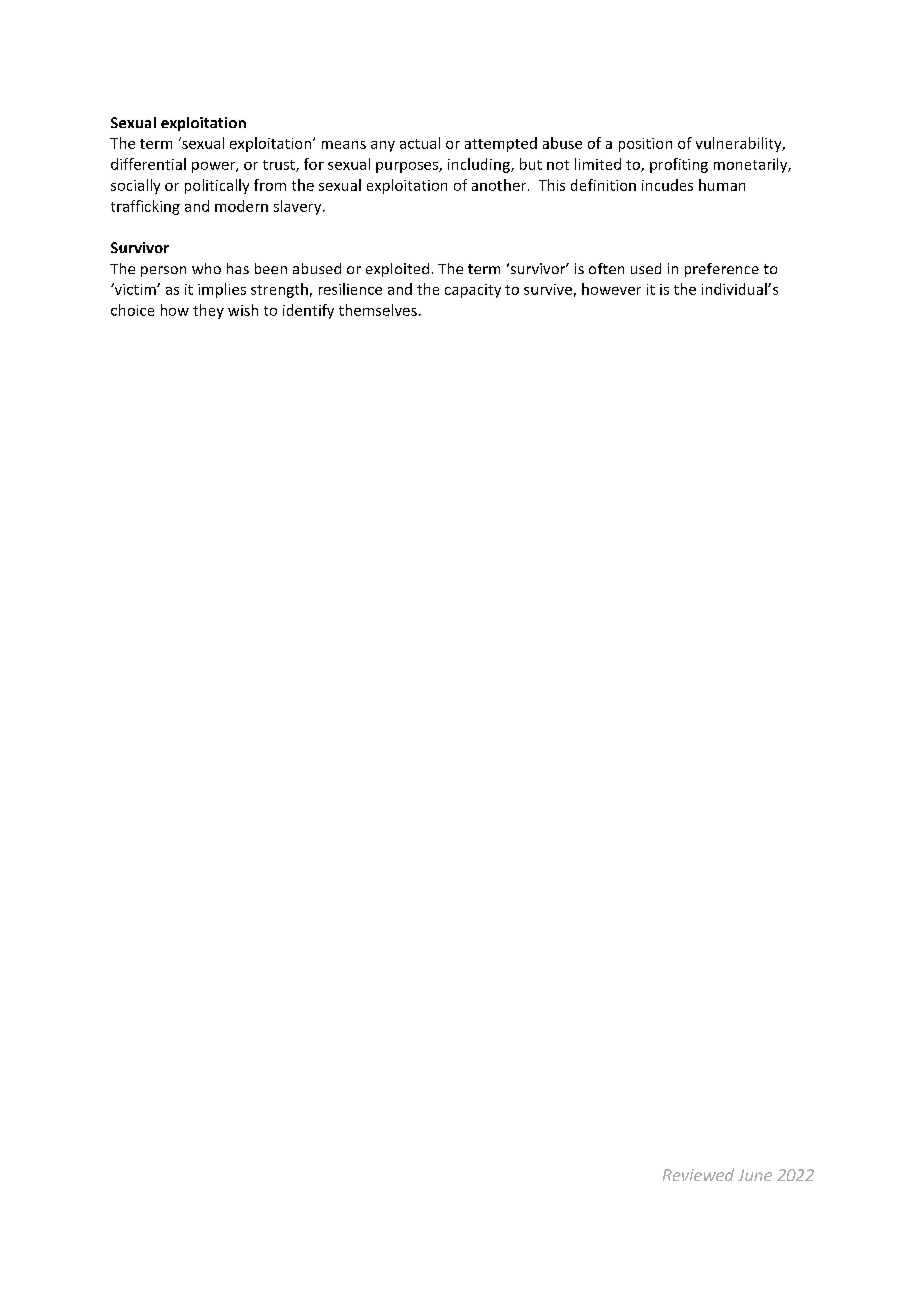  Describe the element at coordinates (208, 311) in the document. I see `they` at that location.
